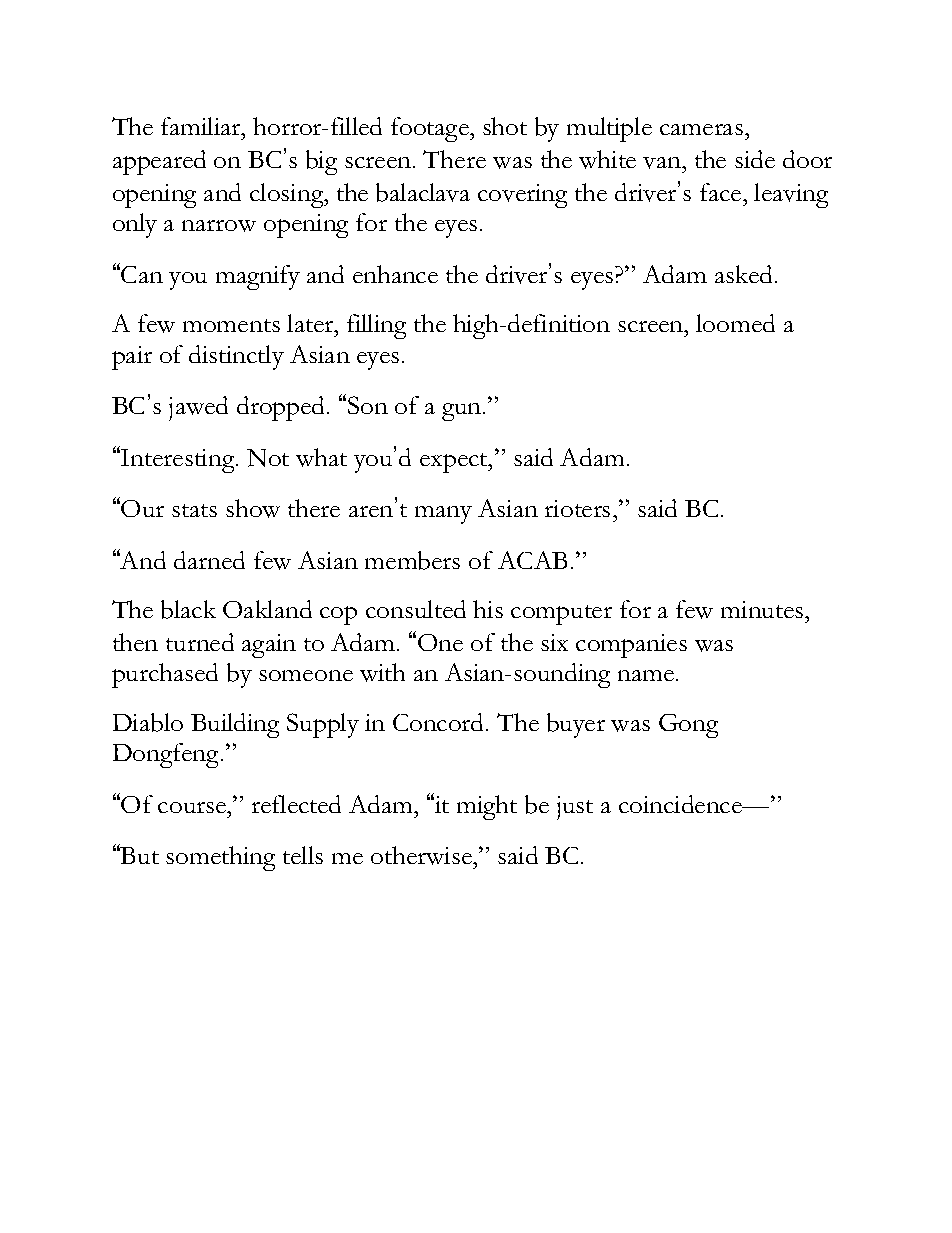 This screenshot has height=1233, width=952. I want to click on rioters, so click(577, 508).
